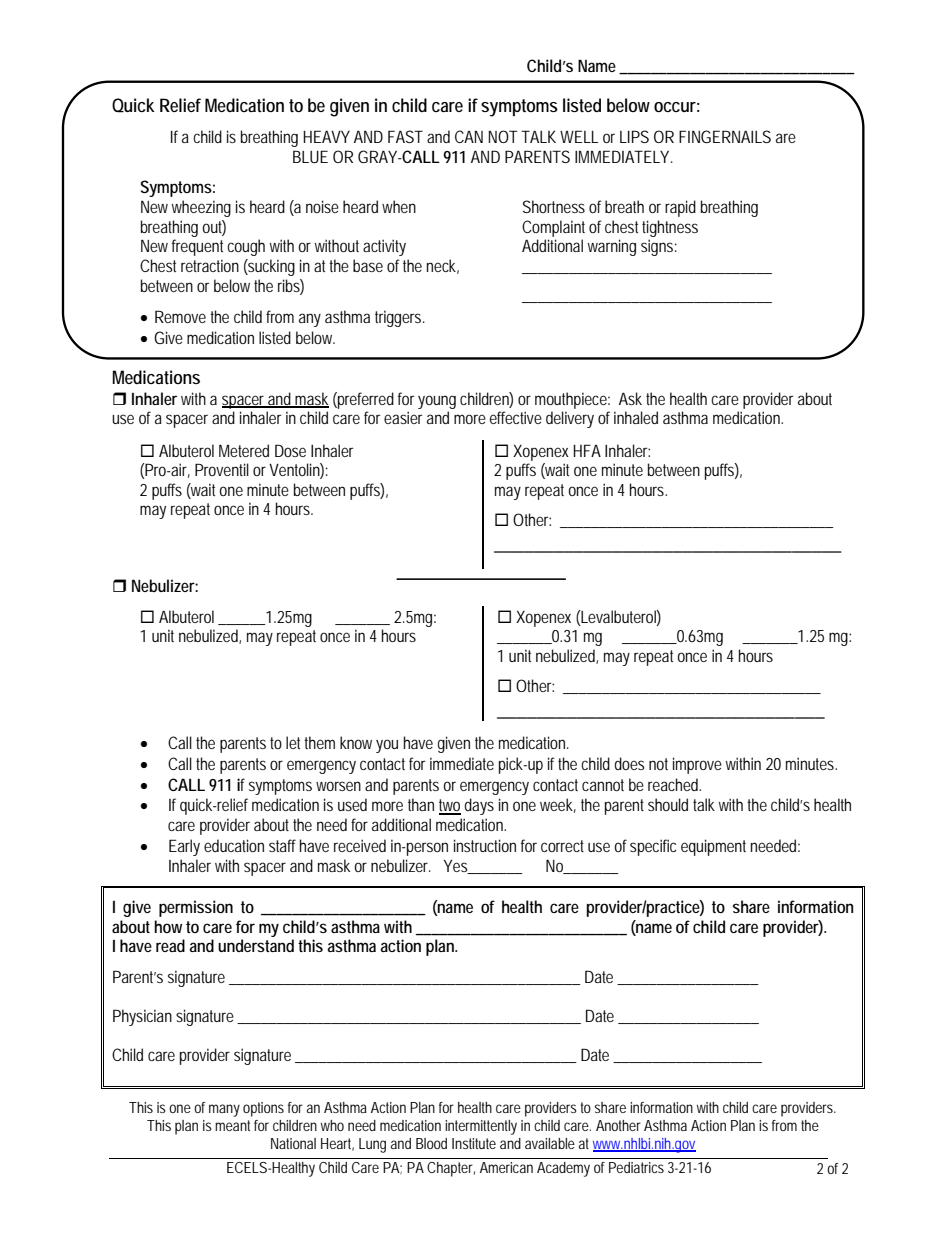 The image size is (952, 1233). I want to click on Blood, so click(431, 1143).
